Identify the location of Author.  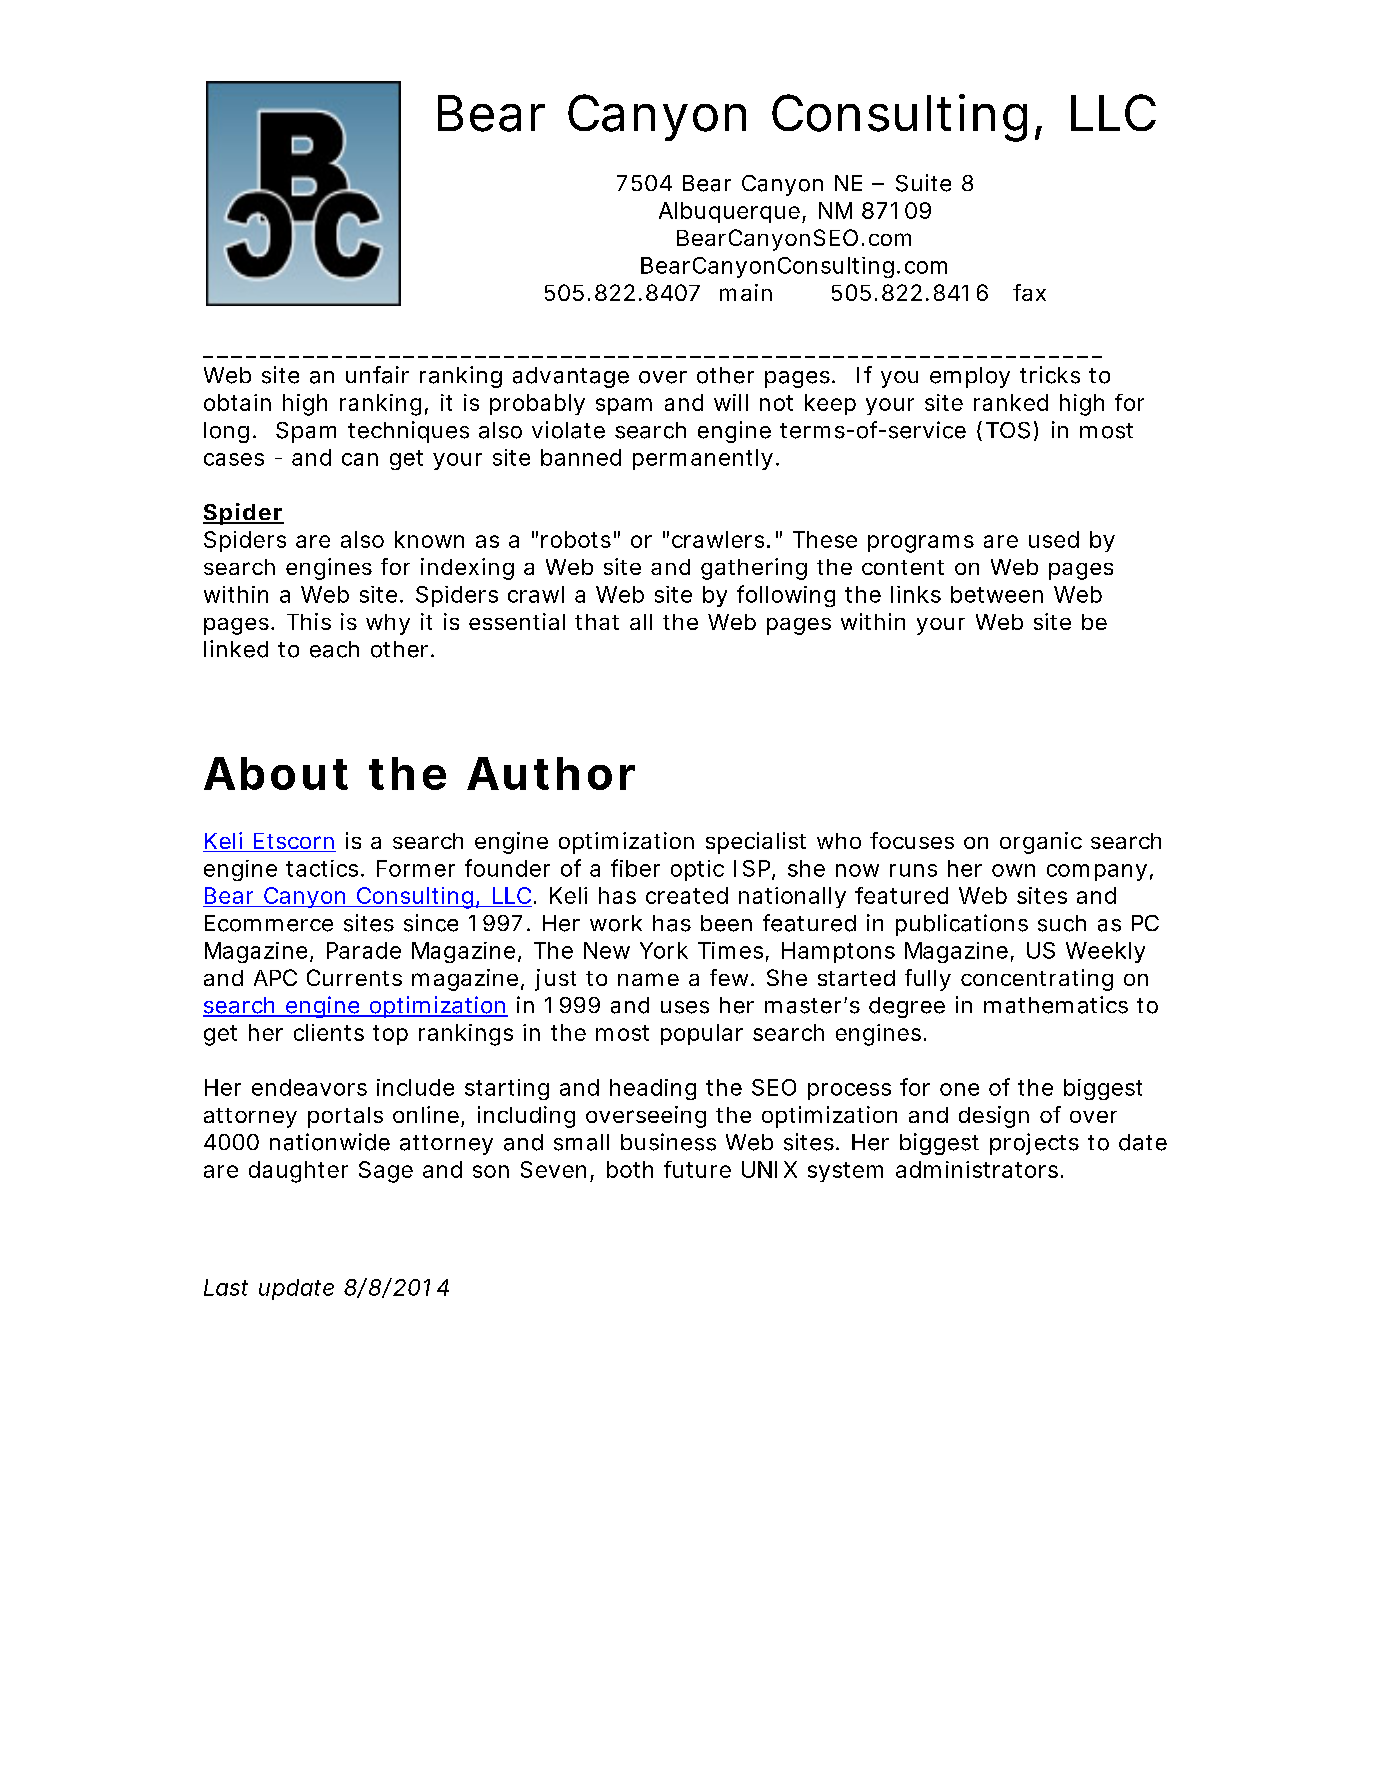
(551, 773).
